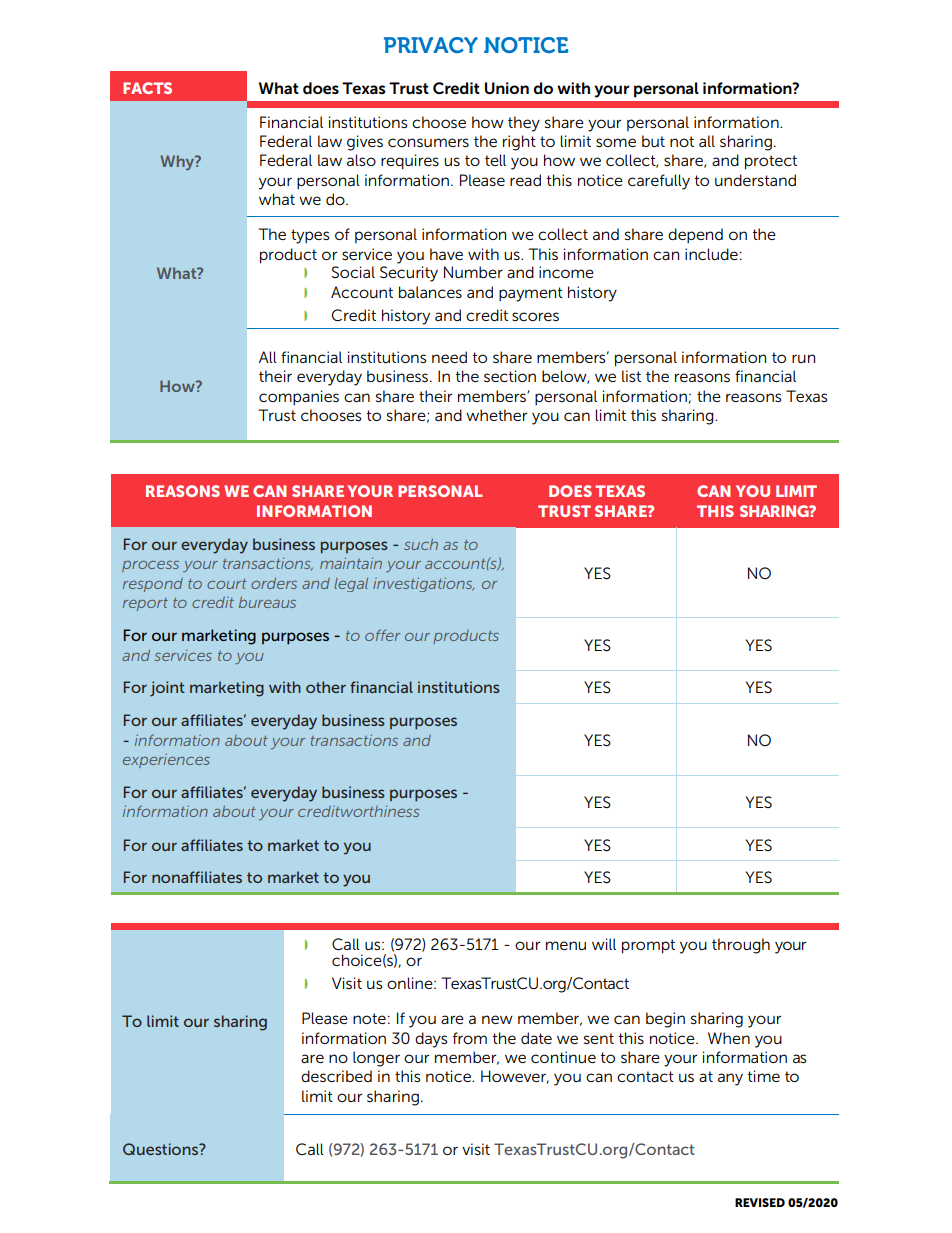 Image resolution: width=952 pixels, height=1233 pixels. I want to click on menu, so click(566, 945).
